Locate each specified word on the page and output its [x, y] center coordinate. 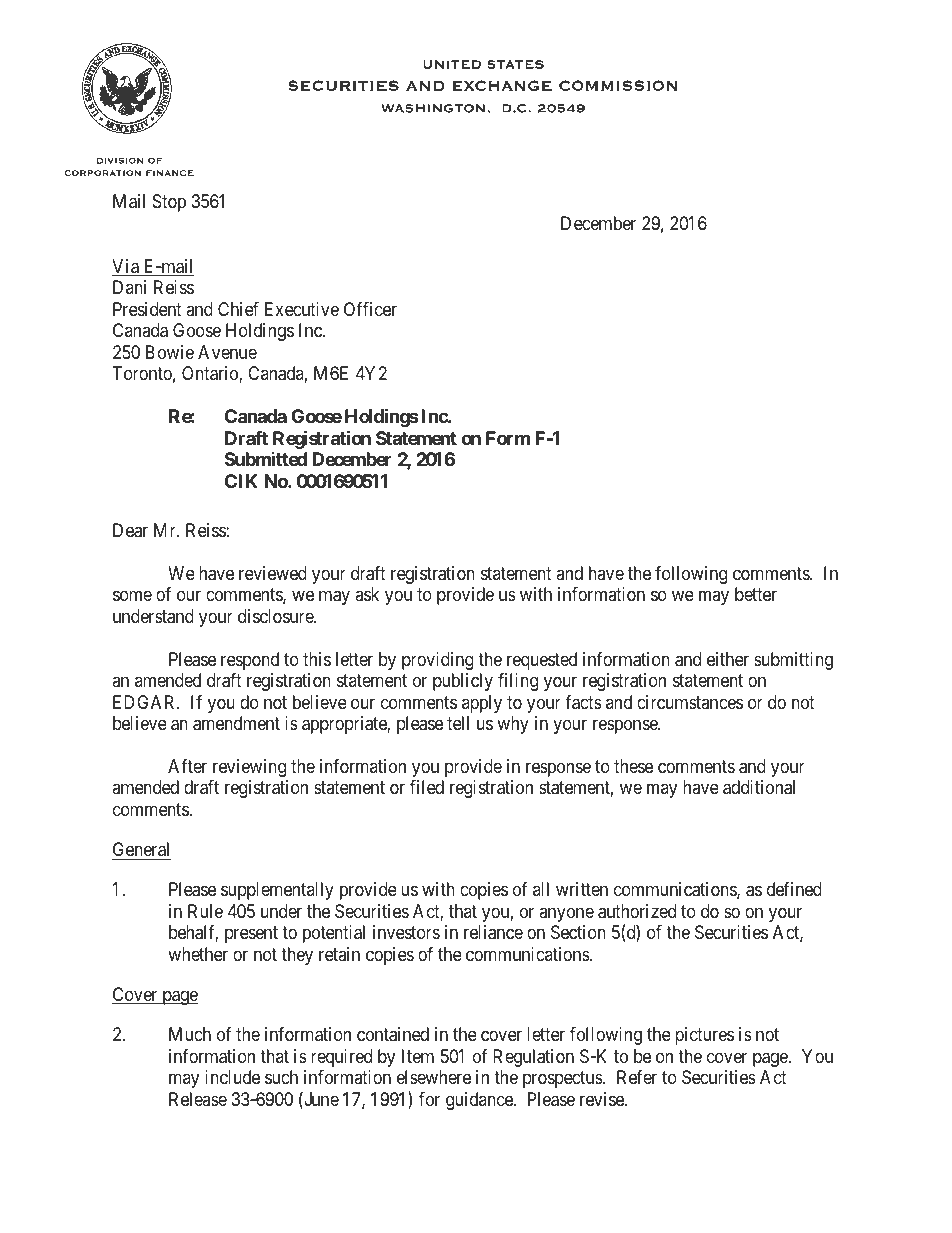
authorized [637, 911]
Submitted [266, 459]
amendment [236, 723]
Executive [302, 309]
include [232, 1077]
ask [367, 594]
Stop [169, 203]
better [756, 594]
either [728, 659]
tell [458, 723]
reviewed [273, 573]
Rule [205, 911]
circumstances [690, 702]
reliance [493, 932]
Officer [370, 309]
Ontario [211, 374]
